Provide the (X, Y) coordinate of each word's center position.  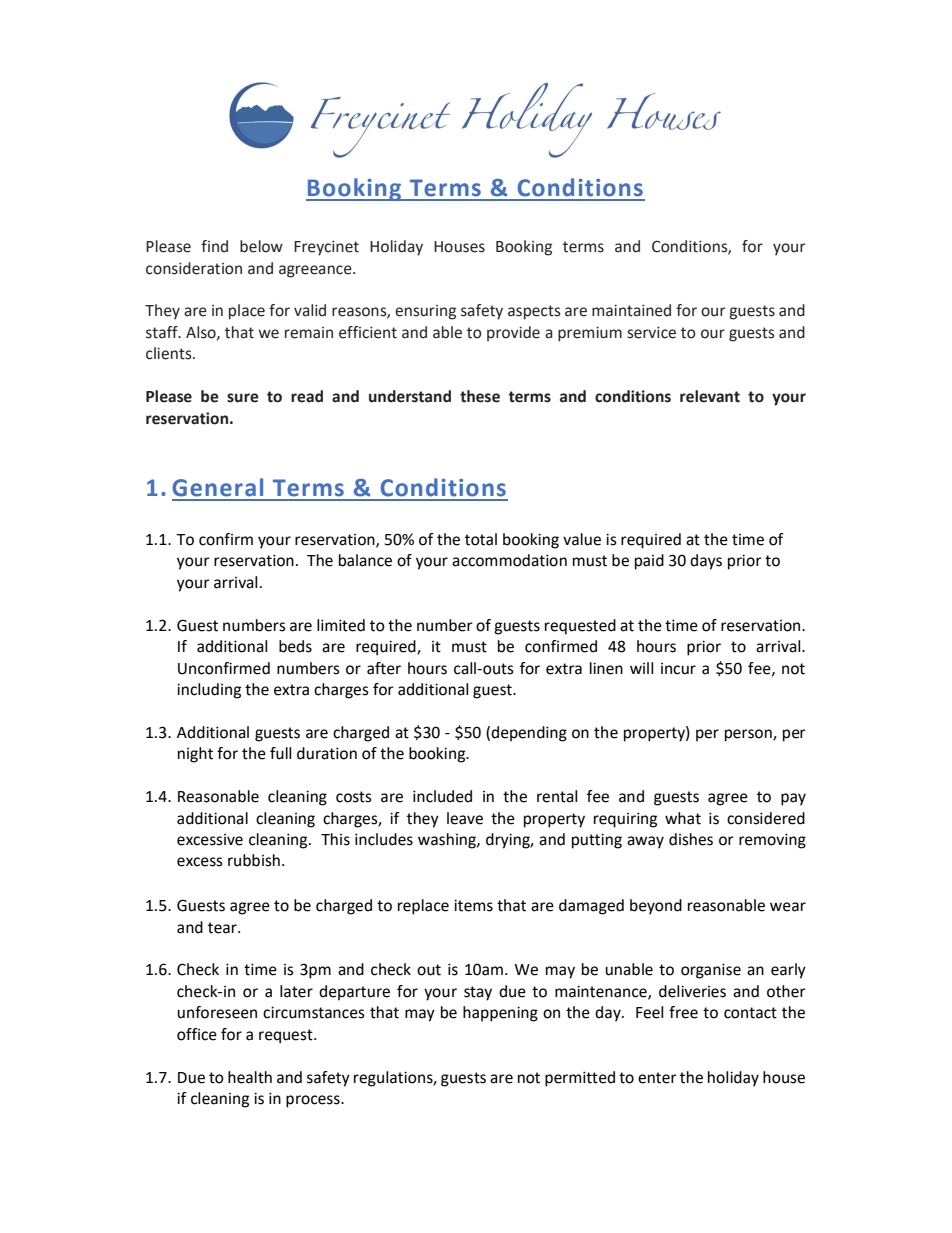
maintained (631, 310)
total (481, 539)
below (261, 246)
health (250, 1077)
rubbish (254, 860)
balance (365, 560)
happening (500, 1014)
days (706, 562)
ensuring (425, 312)
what (683, 818)
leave (465, 818)
